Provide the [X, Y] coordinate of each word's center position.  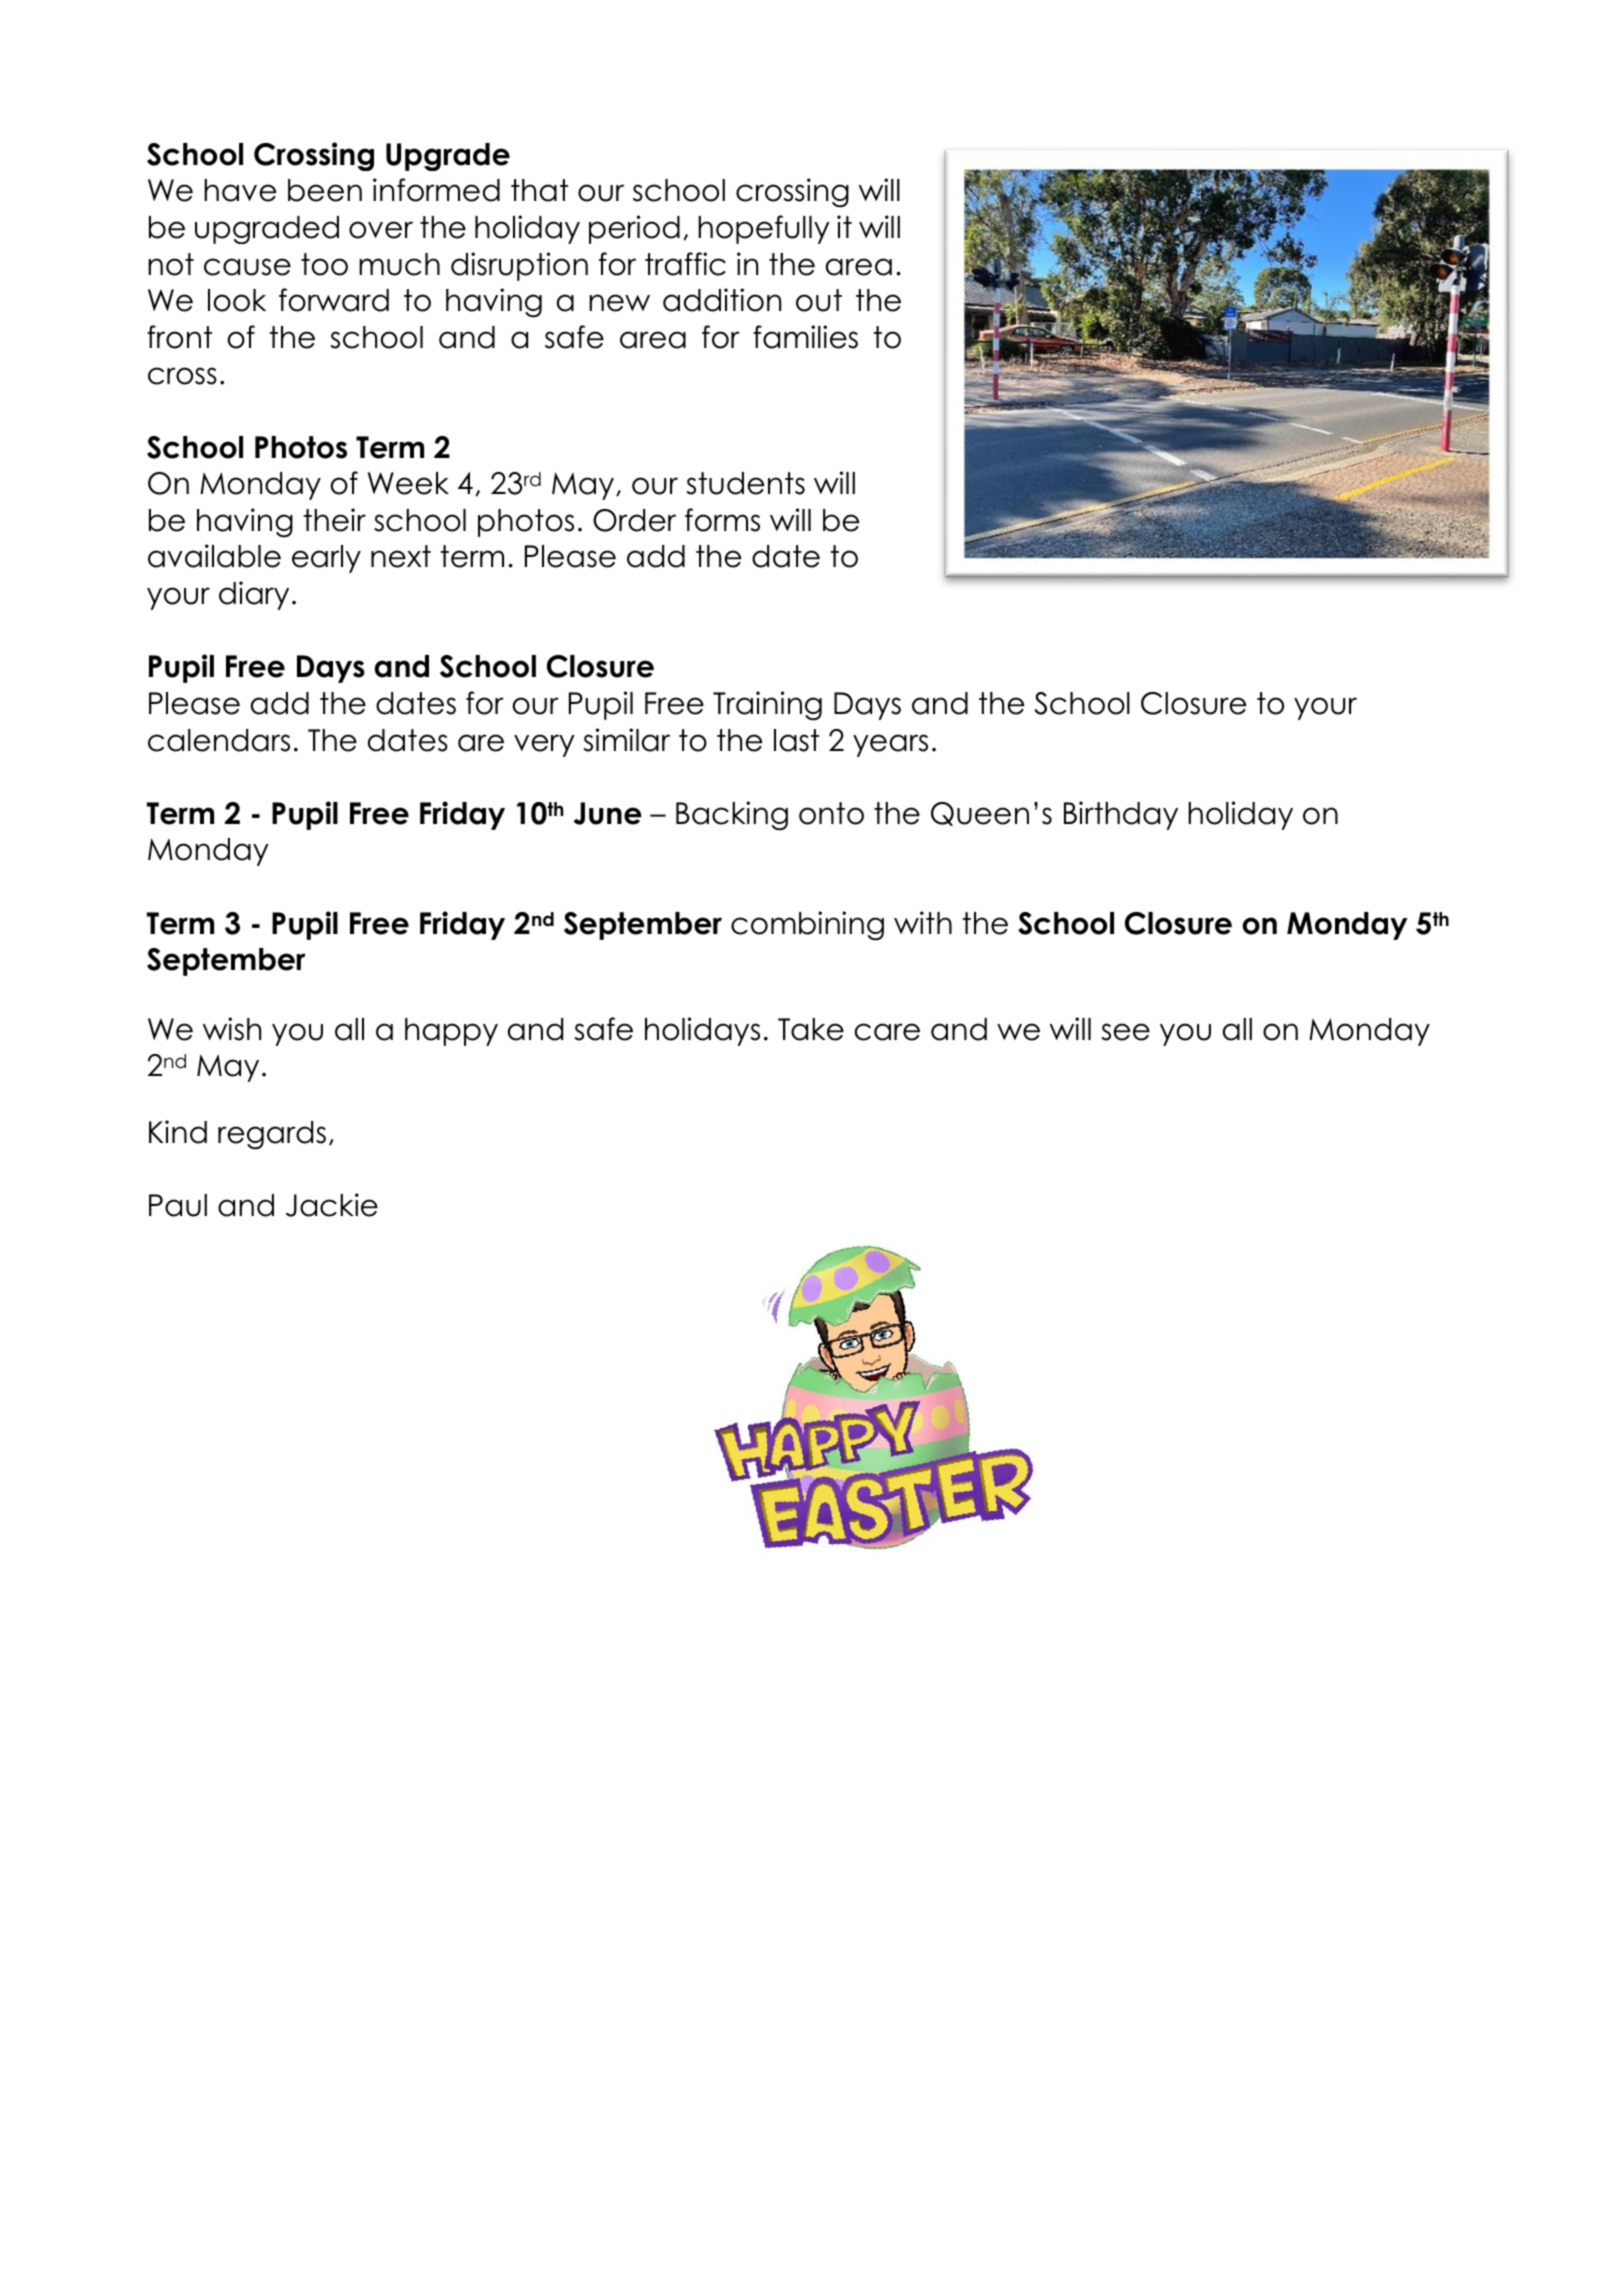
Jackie [332, 1205]
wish [232, 1029]
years [890, 745]
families [805, 337]
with [923, 922]
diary [254, 595]
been [325, 190]
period [634, 229]
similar [627, 740]
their [334, 520]
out [819, 300]
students [746, 483]
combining [807, 926]
